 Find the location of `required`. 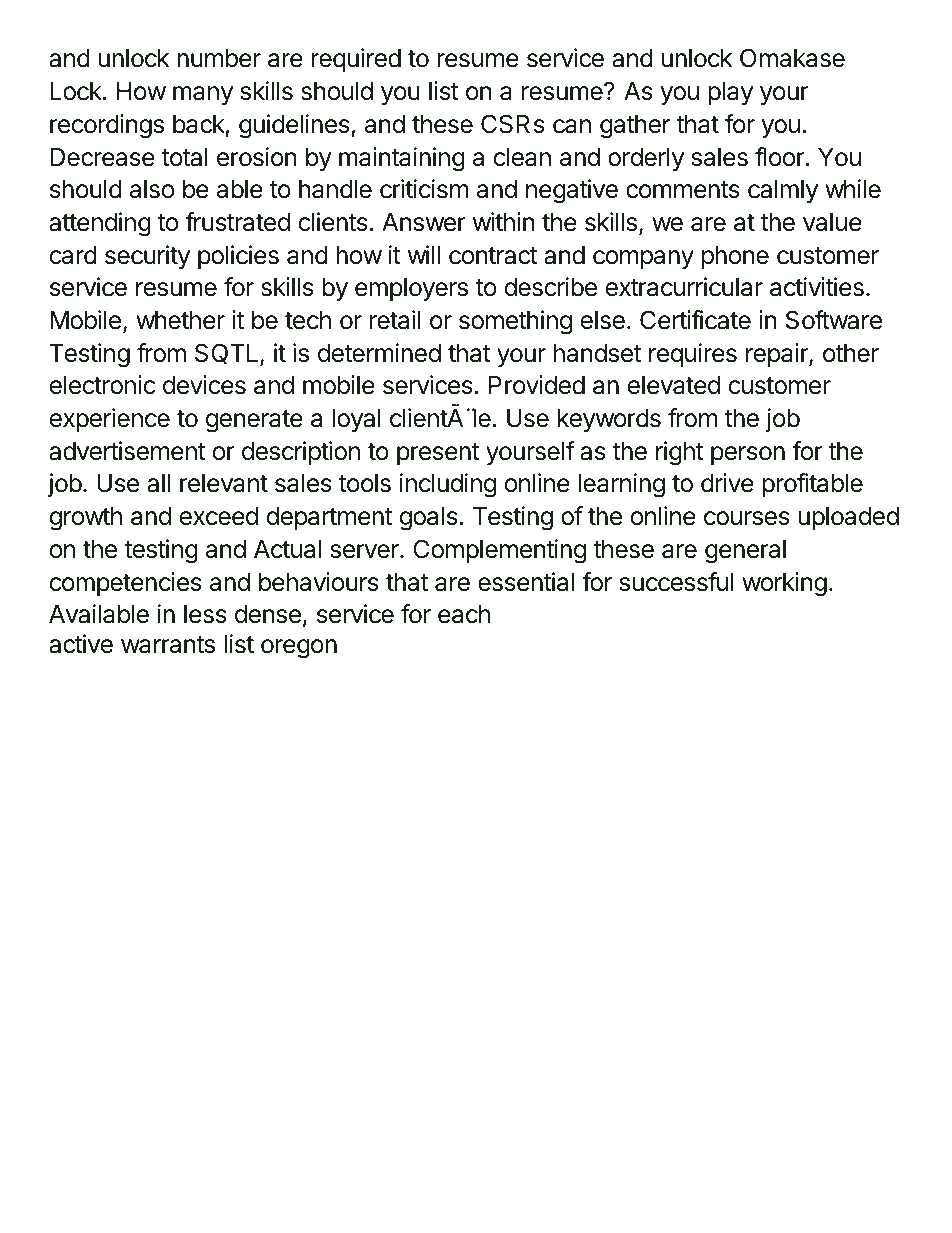

required is located at coordinates (356, 60).
